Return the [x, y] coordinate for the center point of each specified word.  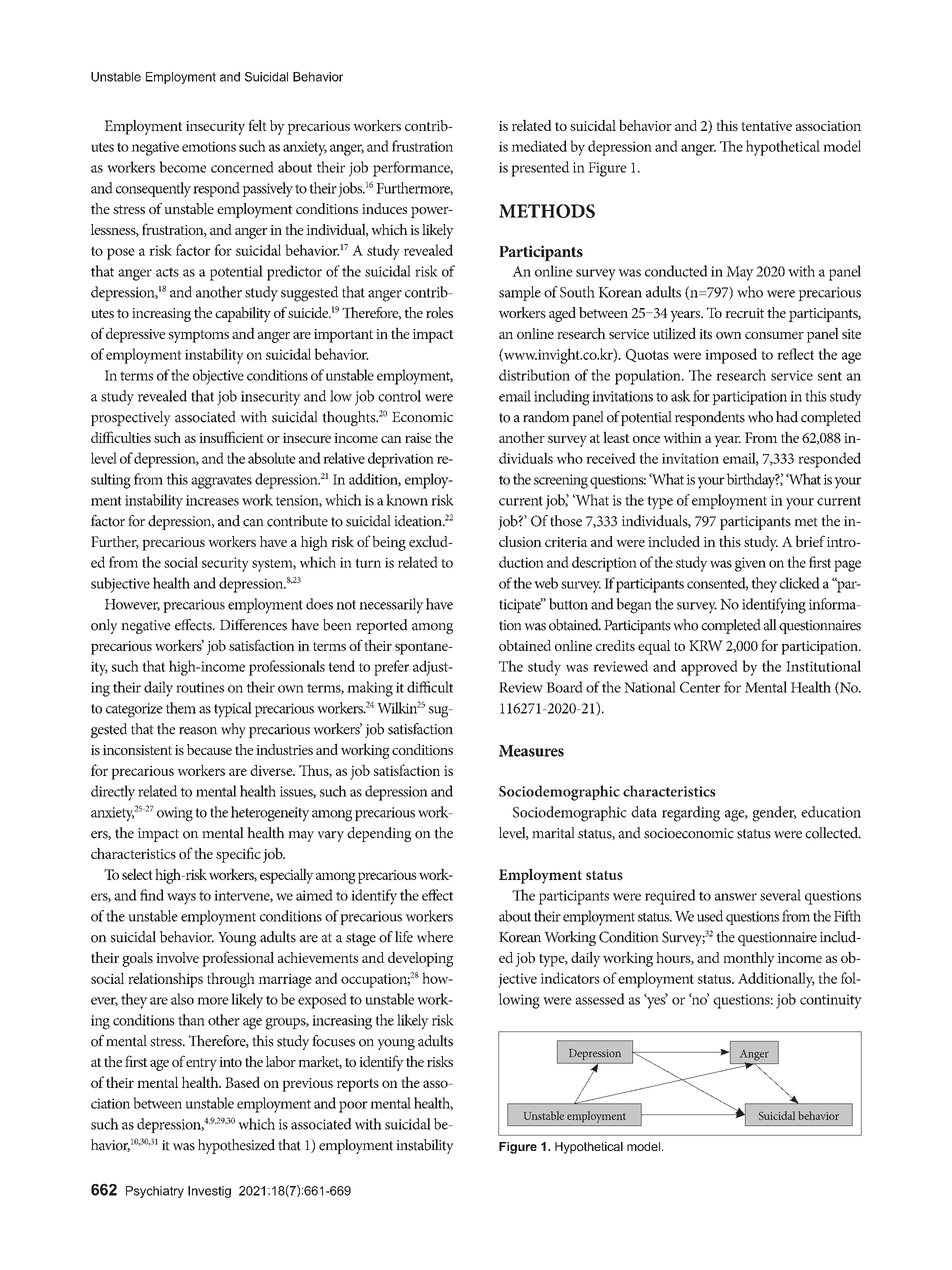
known [407, 500]
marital [553, 833]
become [182, 167]
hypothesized [236, 1146]
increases [212, 500]
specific [238, 855]
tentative [766, 126]
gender [774, 814]
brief [810, 541]
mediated [539, 146]
